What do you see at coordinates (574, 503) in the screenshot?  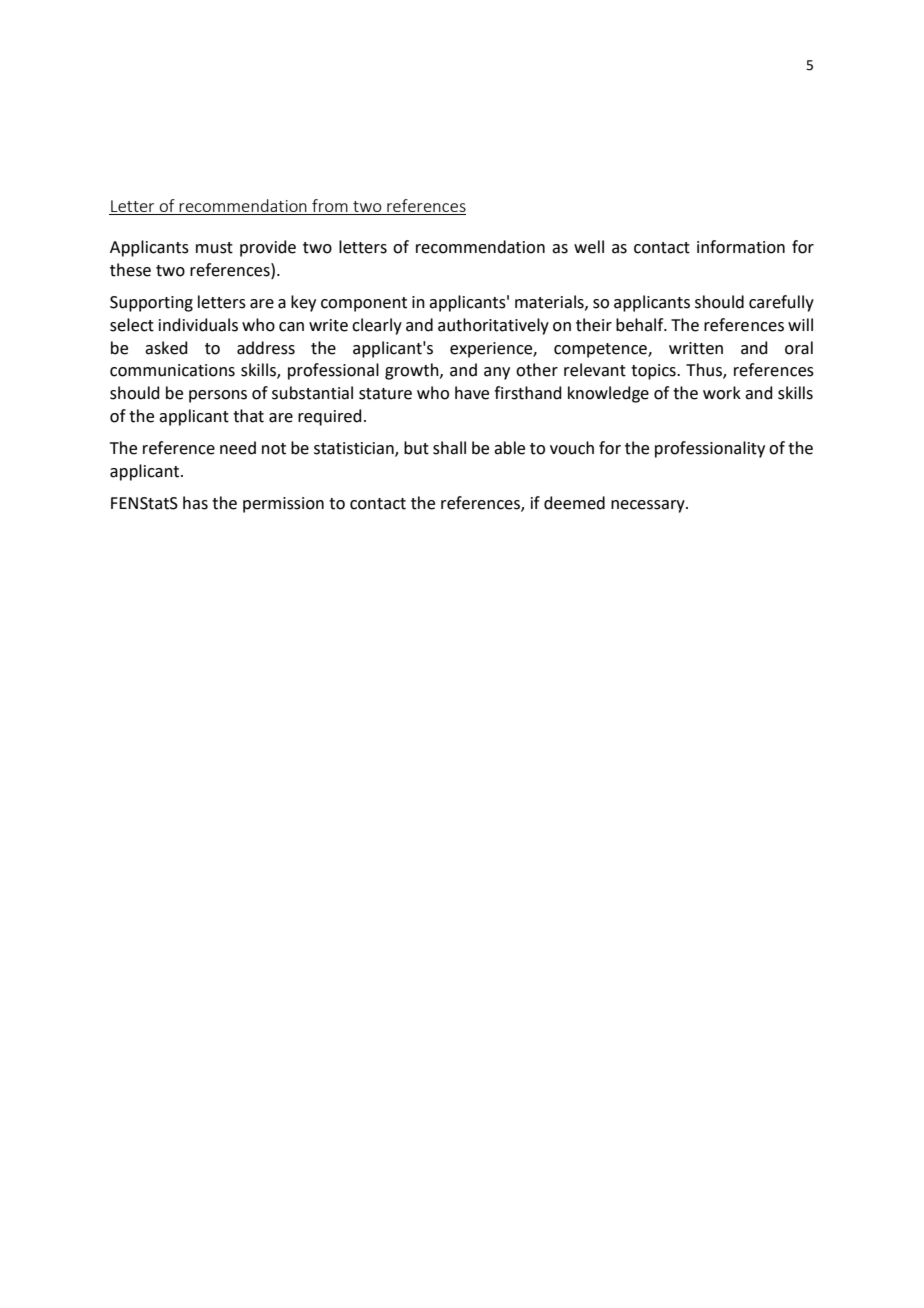 I see `deemed` at bounding box center [574, 503].
